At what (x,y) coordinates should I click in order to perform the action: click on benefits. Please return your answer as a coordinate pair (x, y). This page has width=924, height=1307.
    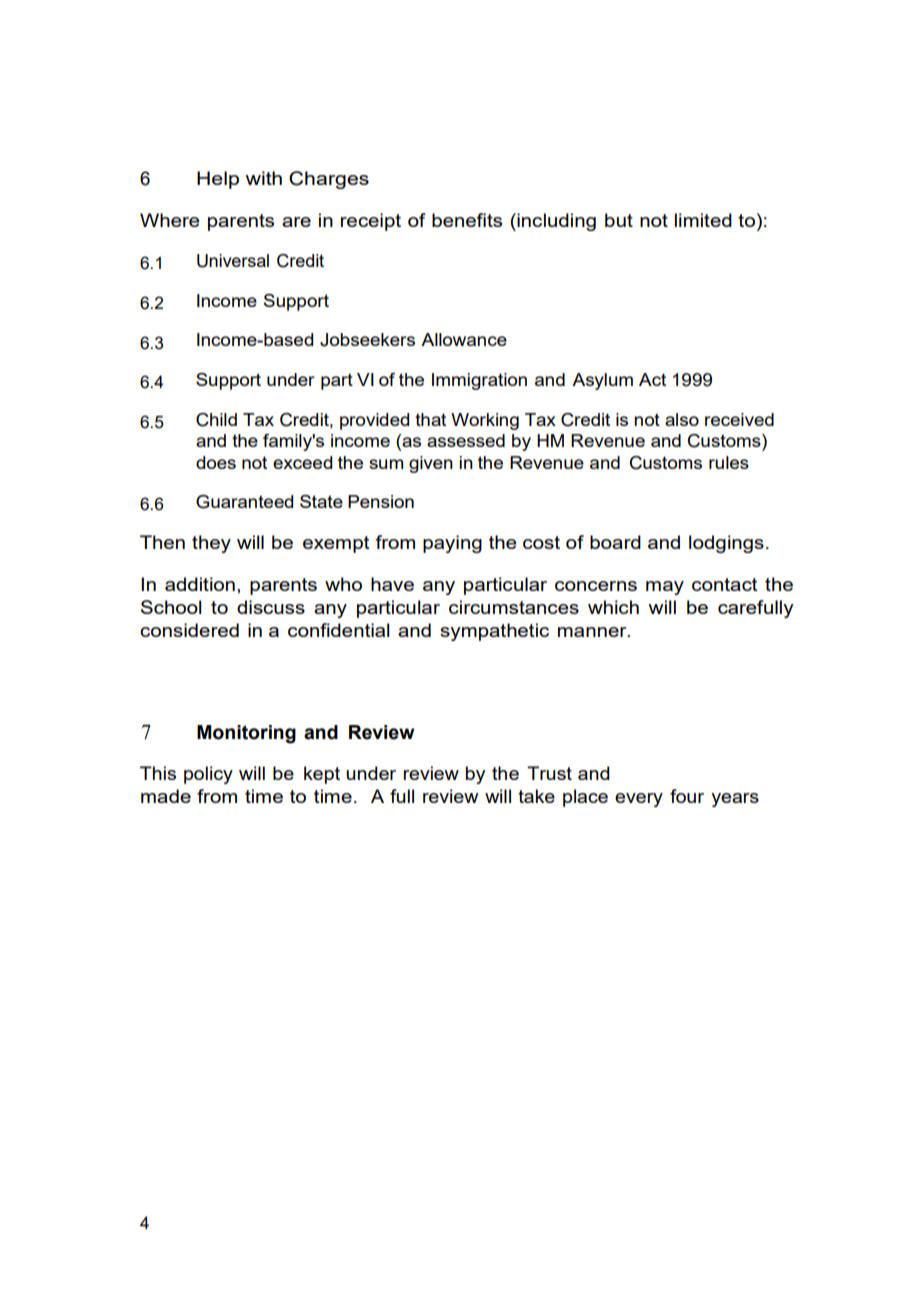
    Looking at the image, I should click on (467, 220).
